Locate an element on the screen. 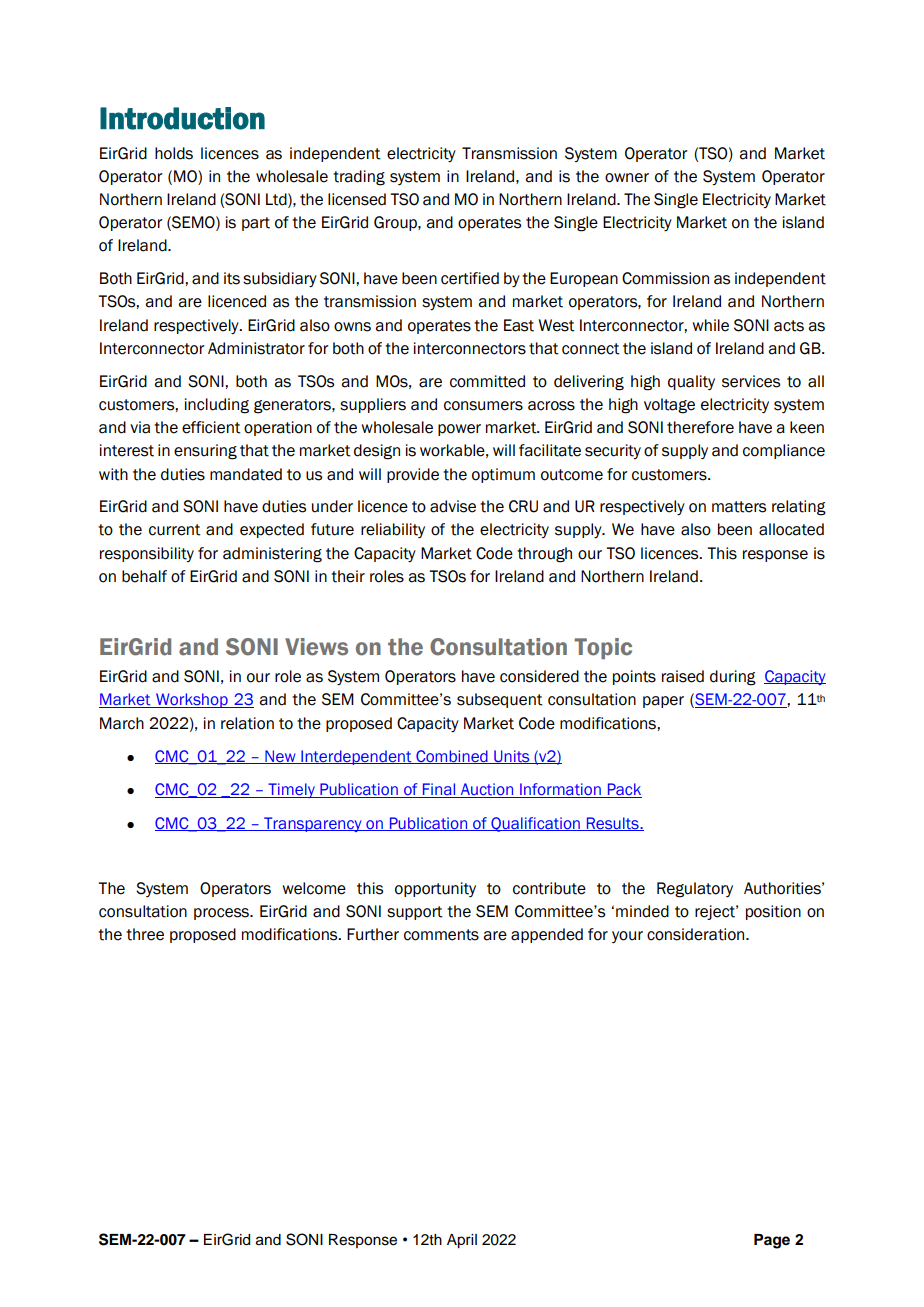  your is located at coordinates (627, 937).
